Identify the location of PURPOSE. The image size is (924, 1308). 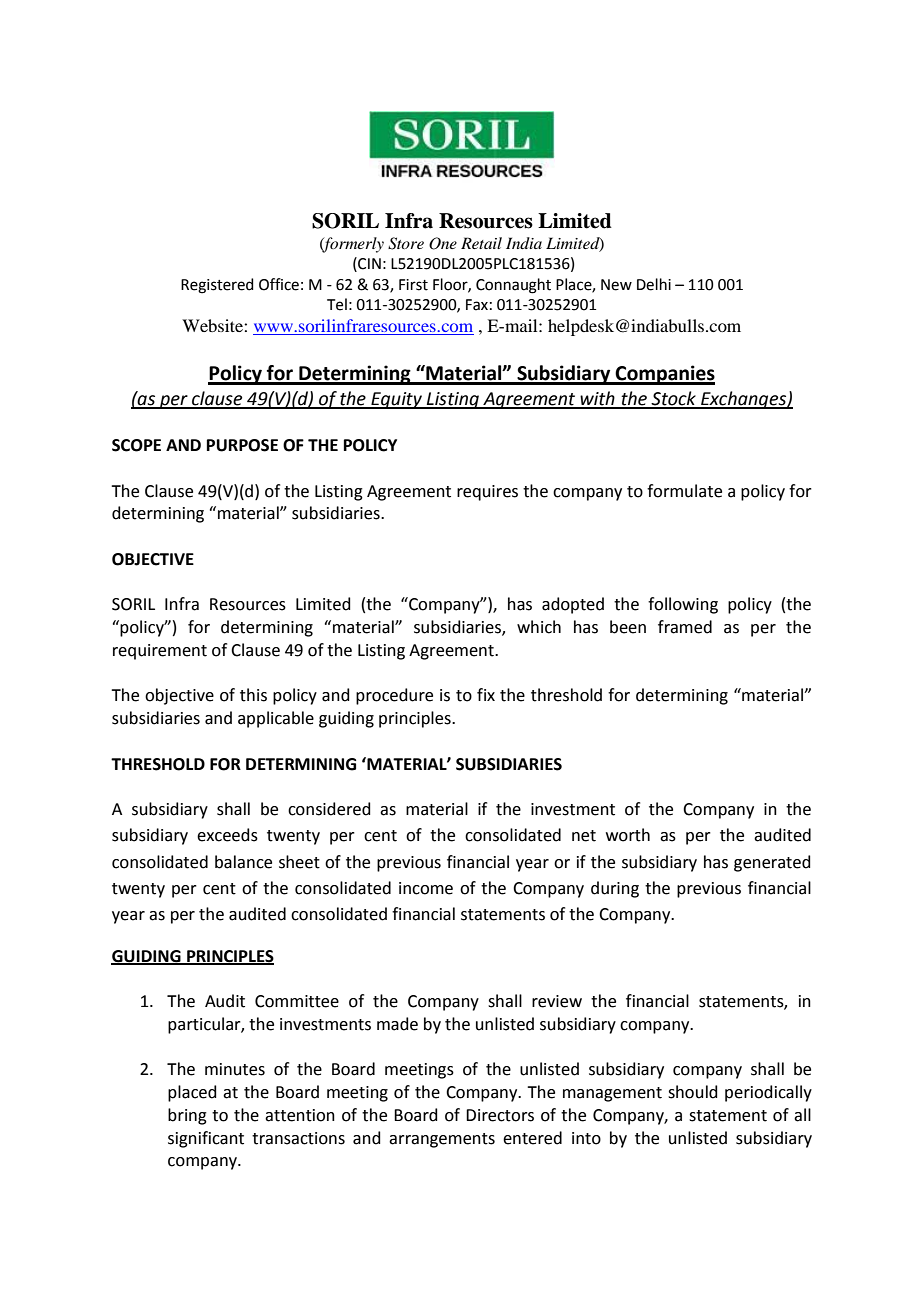
(242, 445).
